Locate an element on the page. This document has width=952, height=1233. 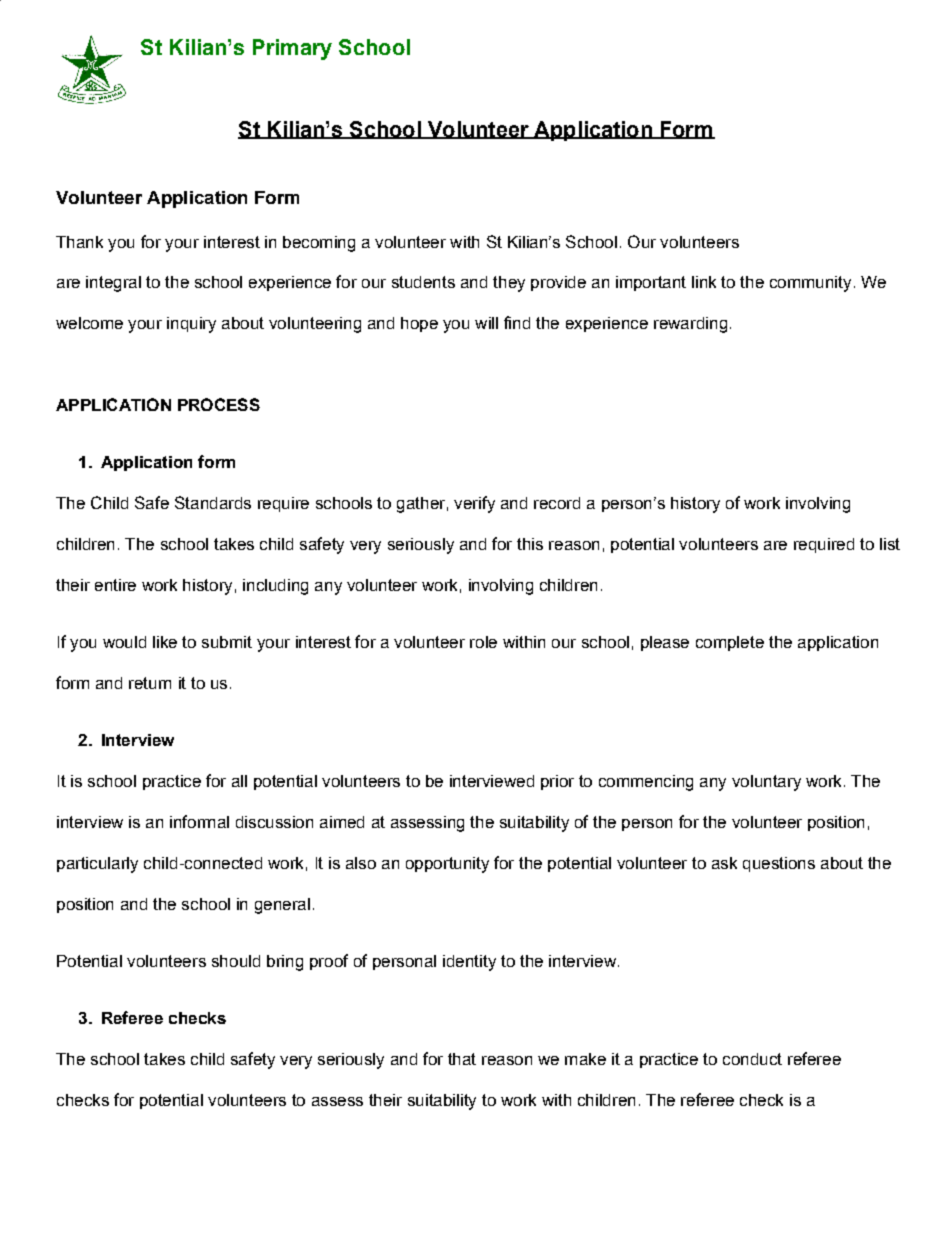
role is located at coordinates (483, 642).
